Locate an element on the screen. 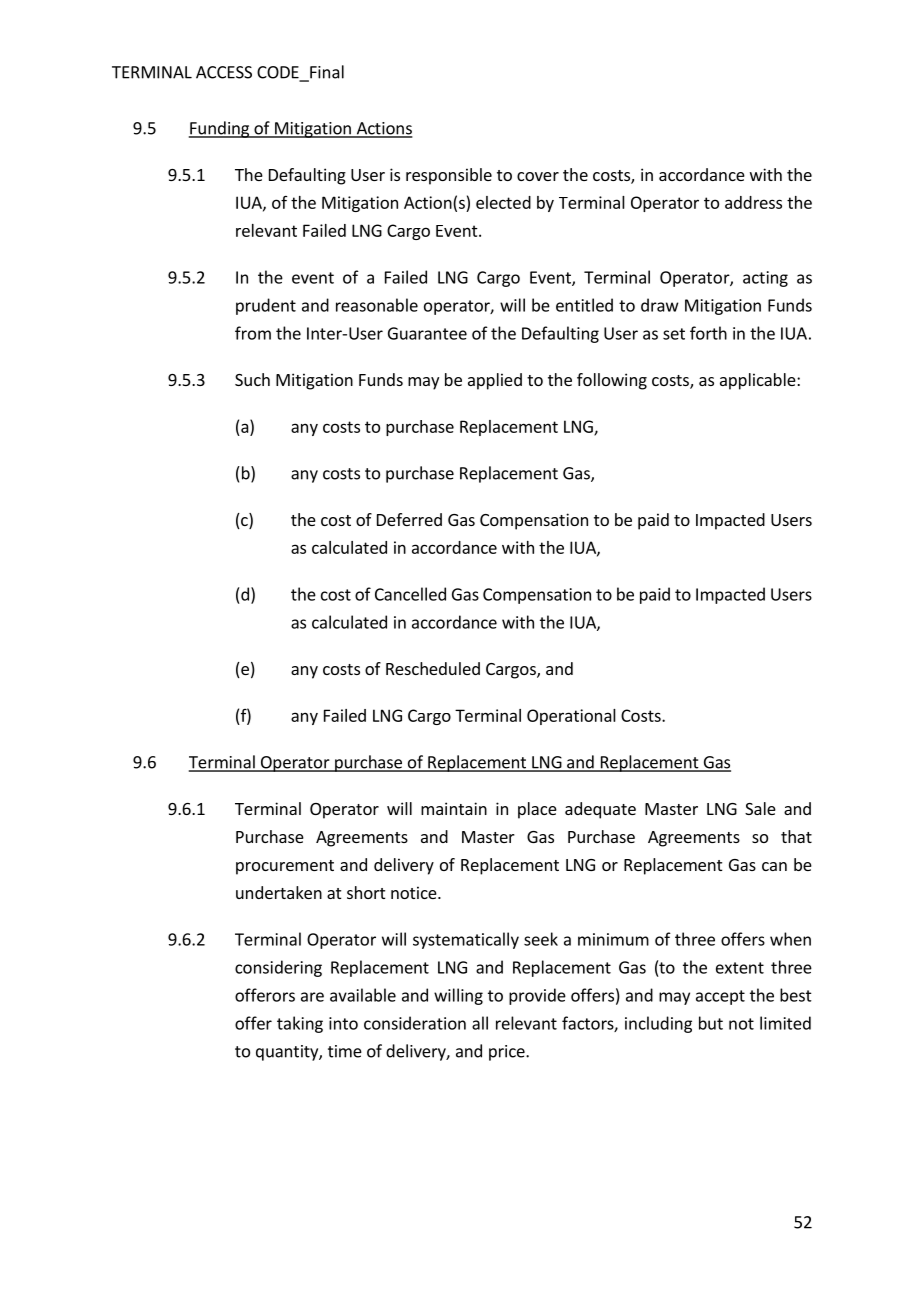 The width and height of the screenshot is (924, 1308). Rescheduled is located at coordinates (433, 668).
